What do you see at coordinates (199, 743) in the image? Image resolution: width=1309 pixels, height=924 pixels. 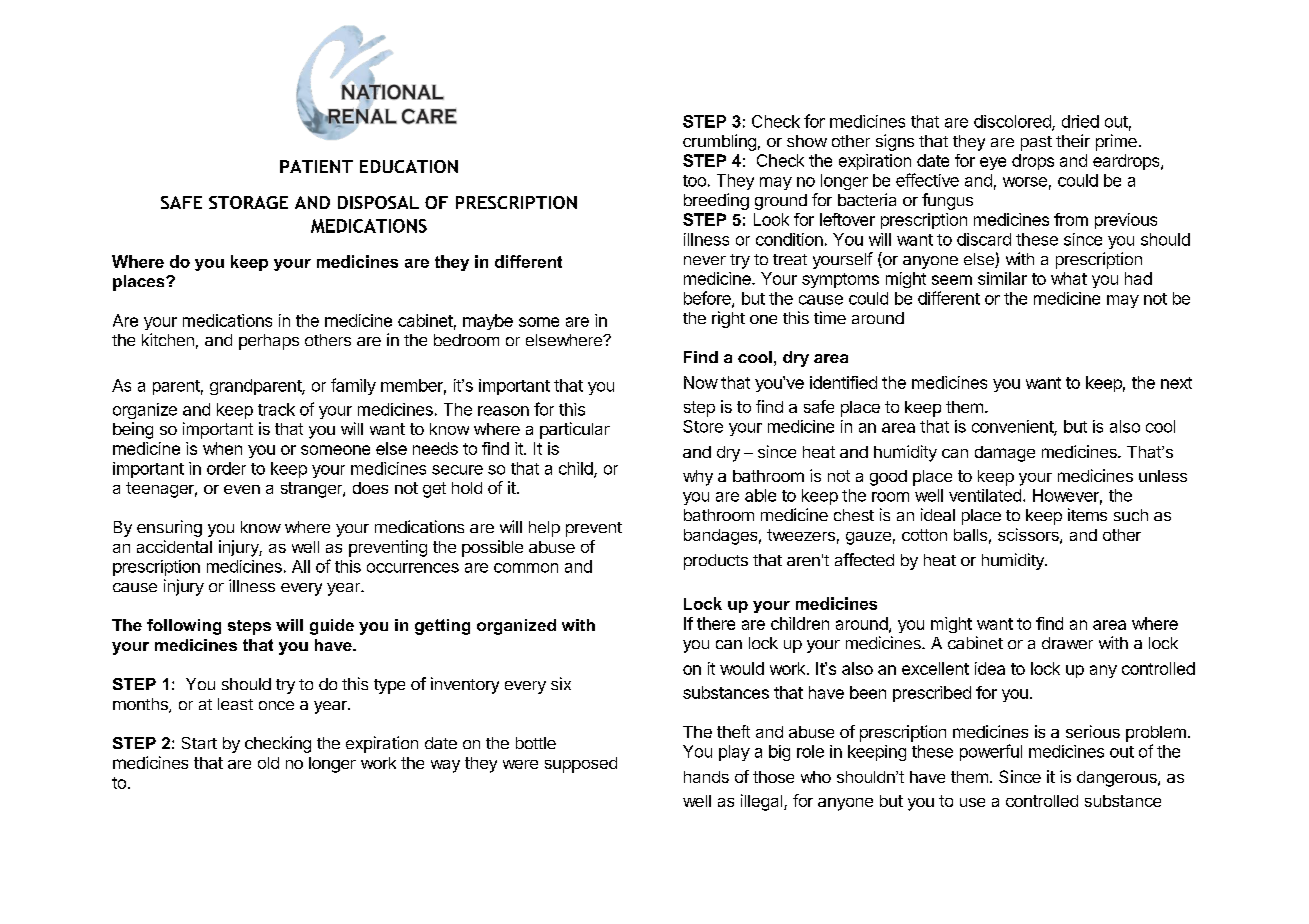 I see `Start` at bounding box center [199, 743].
